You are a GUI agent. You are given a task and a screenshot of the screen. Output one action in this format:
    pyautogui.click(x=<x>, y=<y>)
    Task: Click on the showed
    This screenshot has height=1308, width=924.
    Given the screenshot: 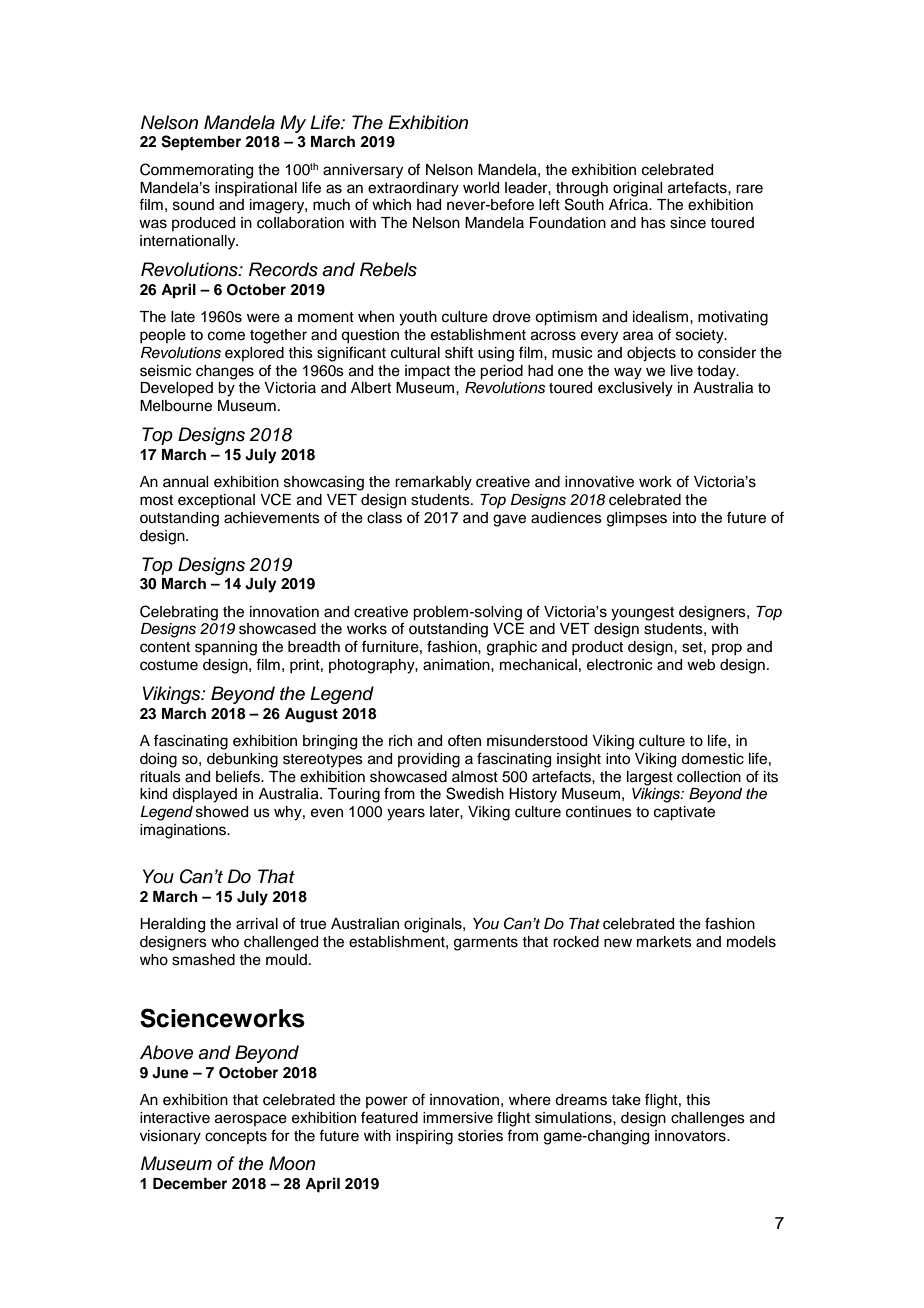 What is the action you would take?
    pyautogui.click(x=222, y=812)
